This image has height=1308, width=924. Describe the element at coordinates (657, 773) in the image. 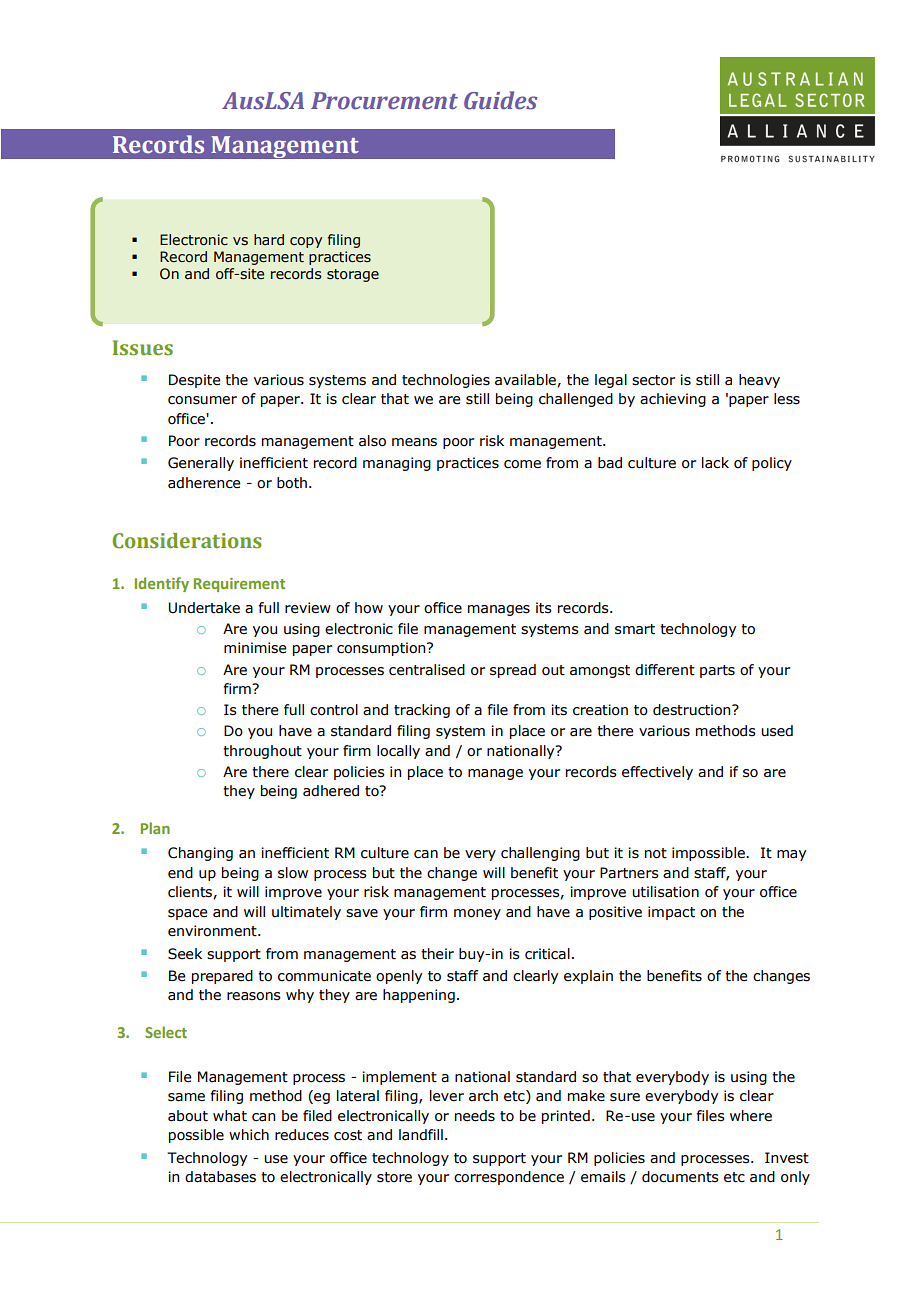

I see `effectively` at that location.
